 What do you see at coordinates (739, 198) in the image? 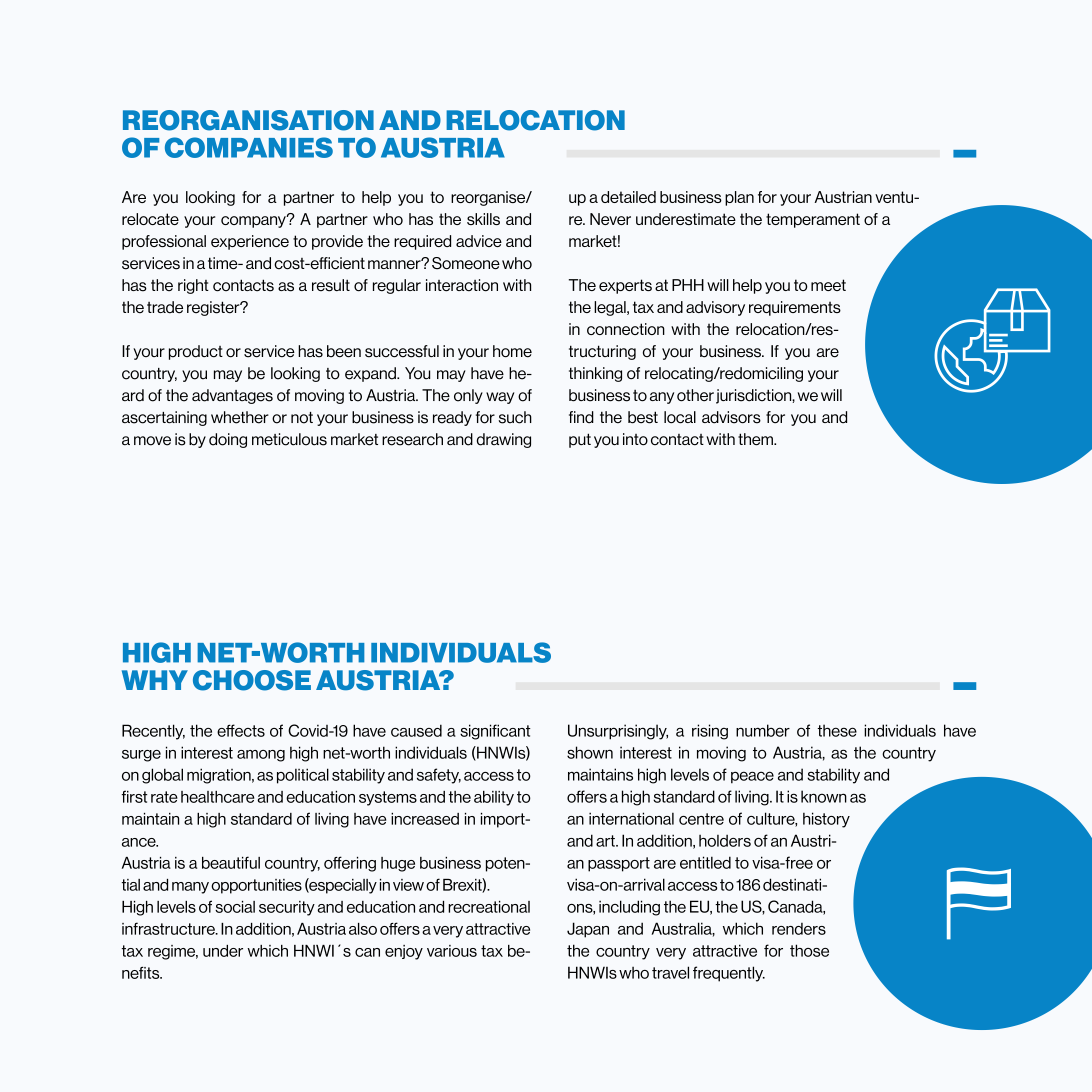
I see `plan` at bounding box center [739, 198].
